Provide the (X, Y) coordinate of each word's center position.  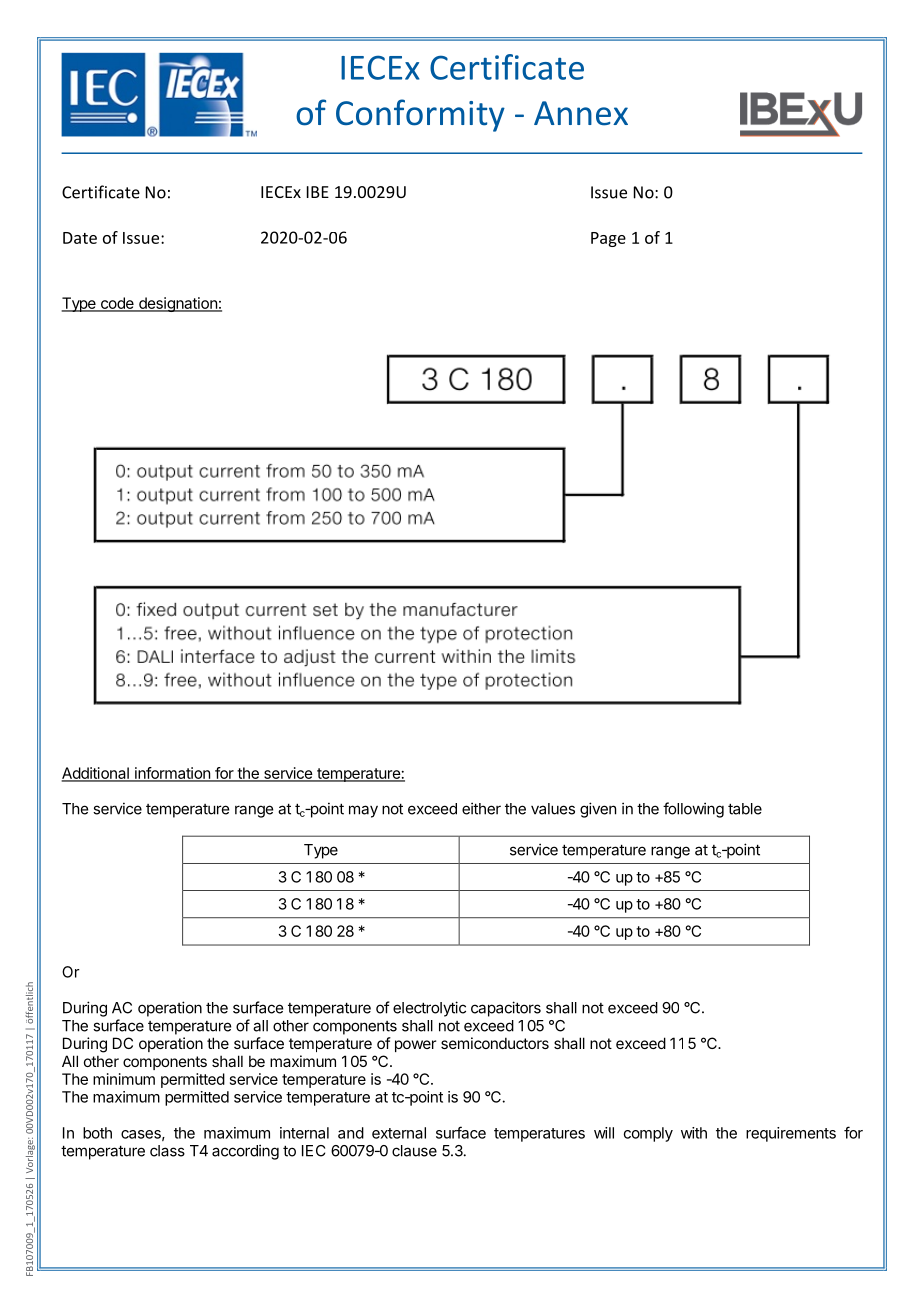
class (167, 1151)
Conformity (420, 115)
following (693, 810)
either (481, 808)
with (694, 1133)
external (399, 1133)
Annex (581, 113)
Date (80, 238)
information (172, 774)
